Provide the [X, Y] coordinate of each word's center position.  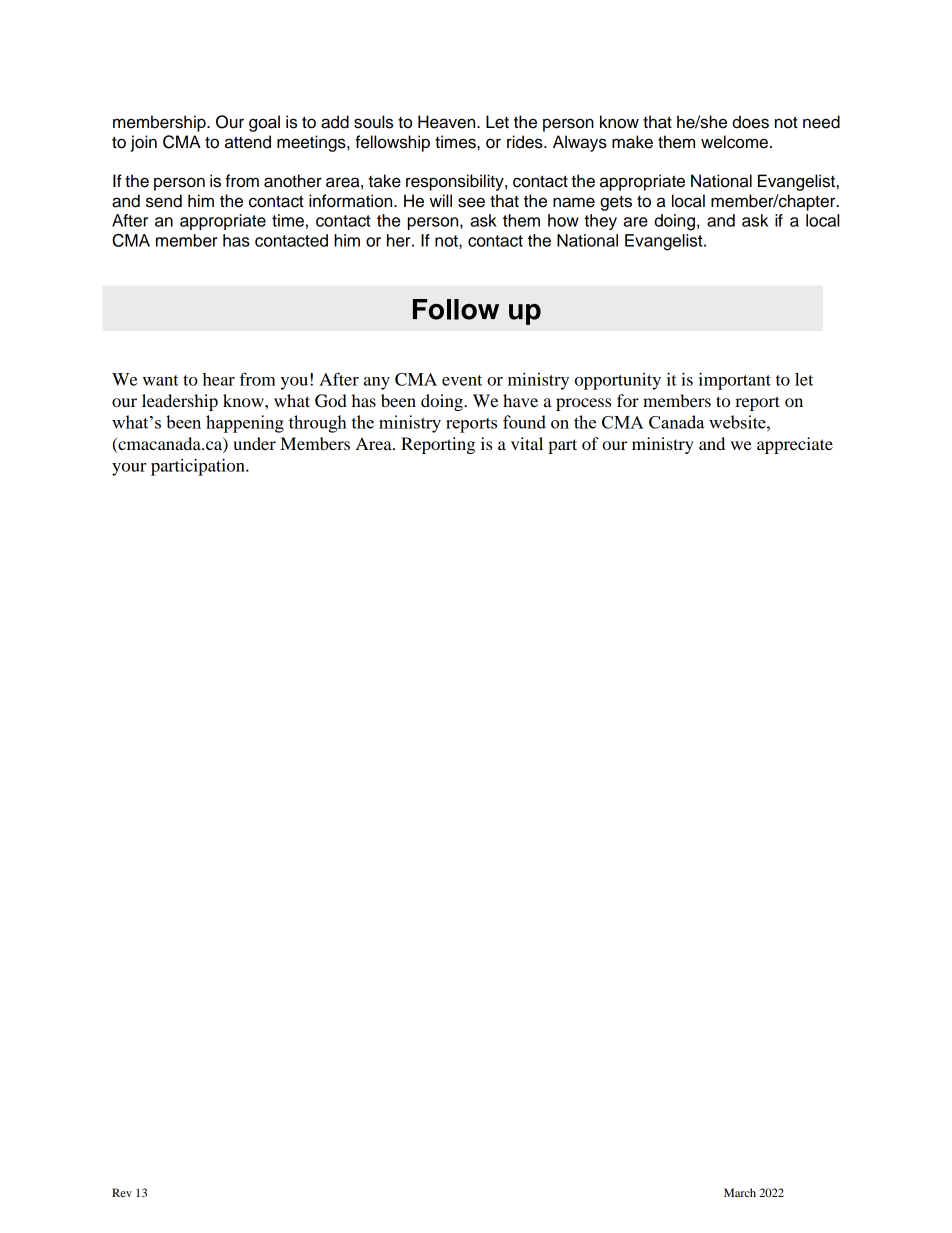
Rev [122, 1192]
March [740, 1192]
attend [248, 142]
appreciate [795, 445]
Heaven [448, 122]
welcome [734, 142]
